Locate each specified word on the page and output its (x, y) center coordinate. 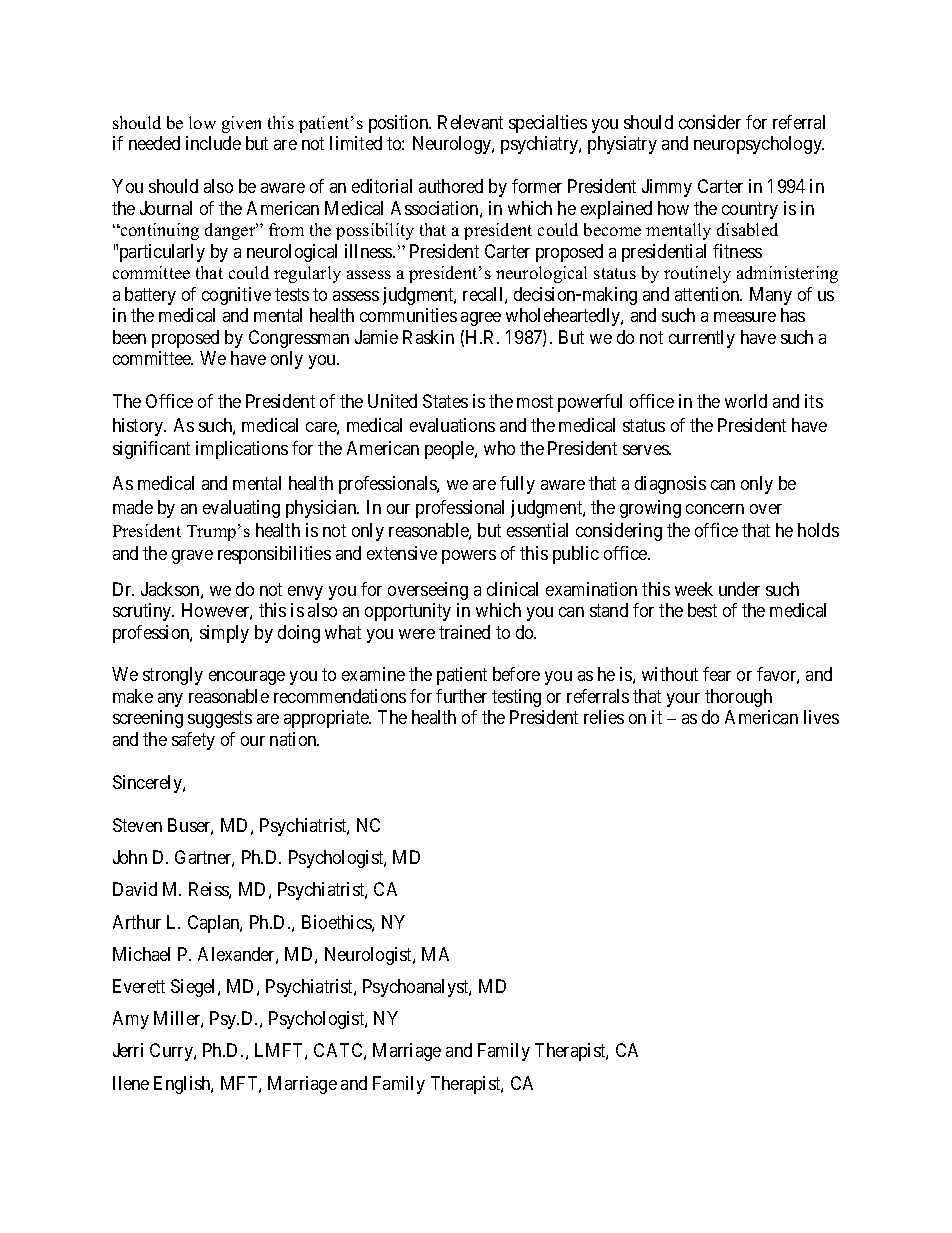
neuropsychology (759, 145)
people (450, 450)
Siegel (195, 988)
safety (193, 741)
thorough (738, 698)
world (746, 401)
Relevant (470, 122)
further (461, 696)
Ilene (131, 1083)
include (213, 143)
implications (242, 450)
